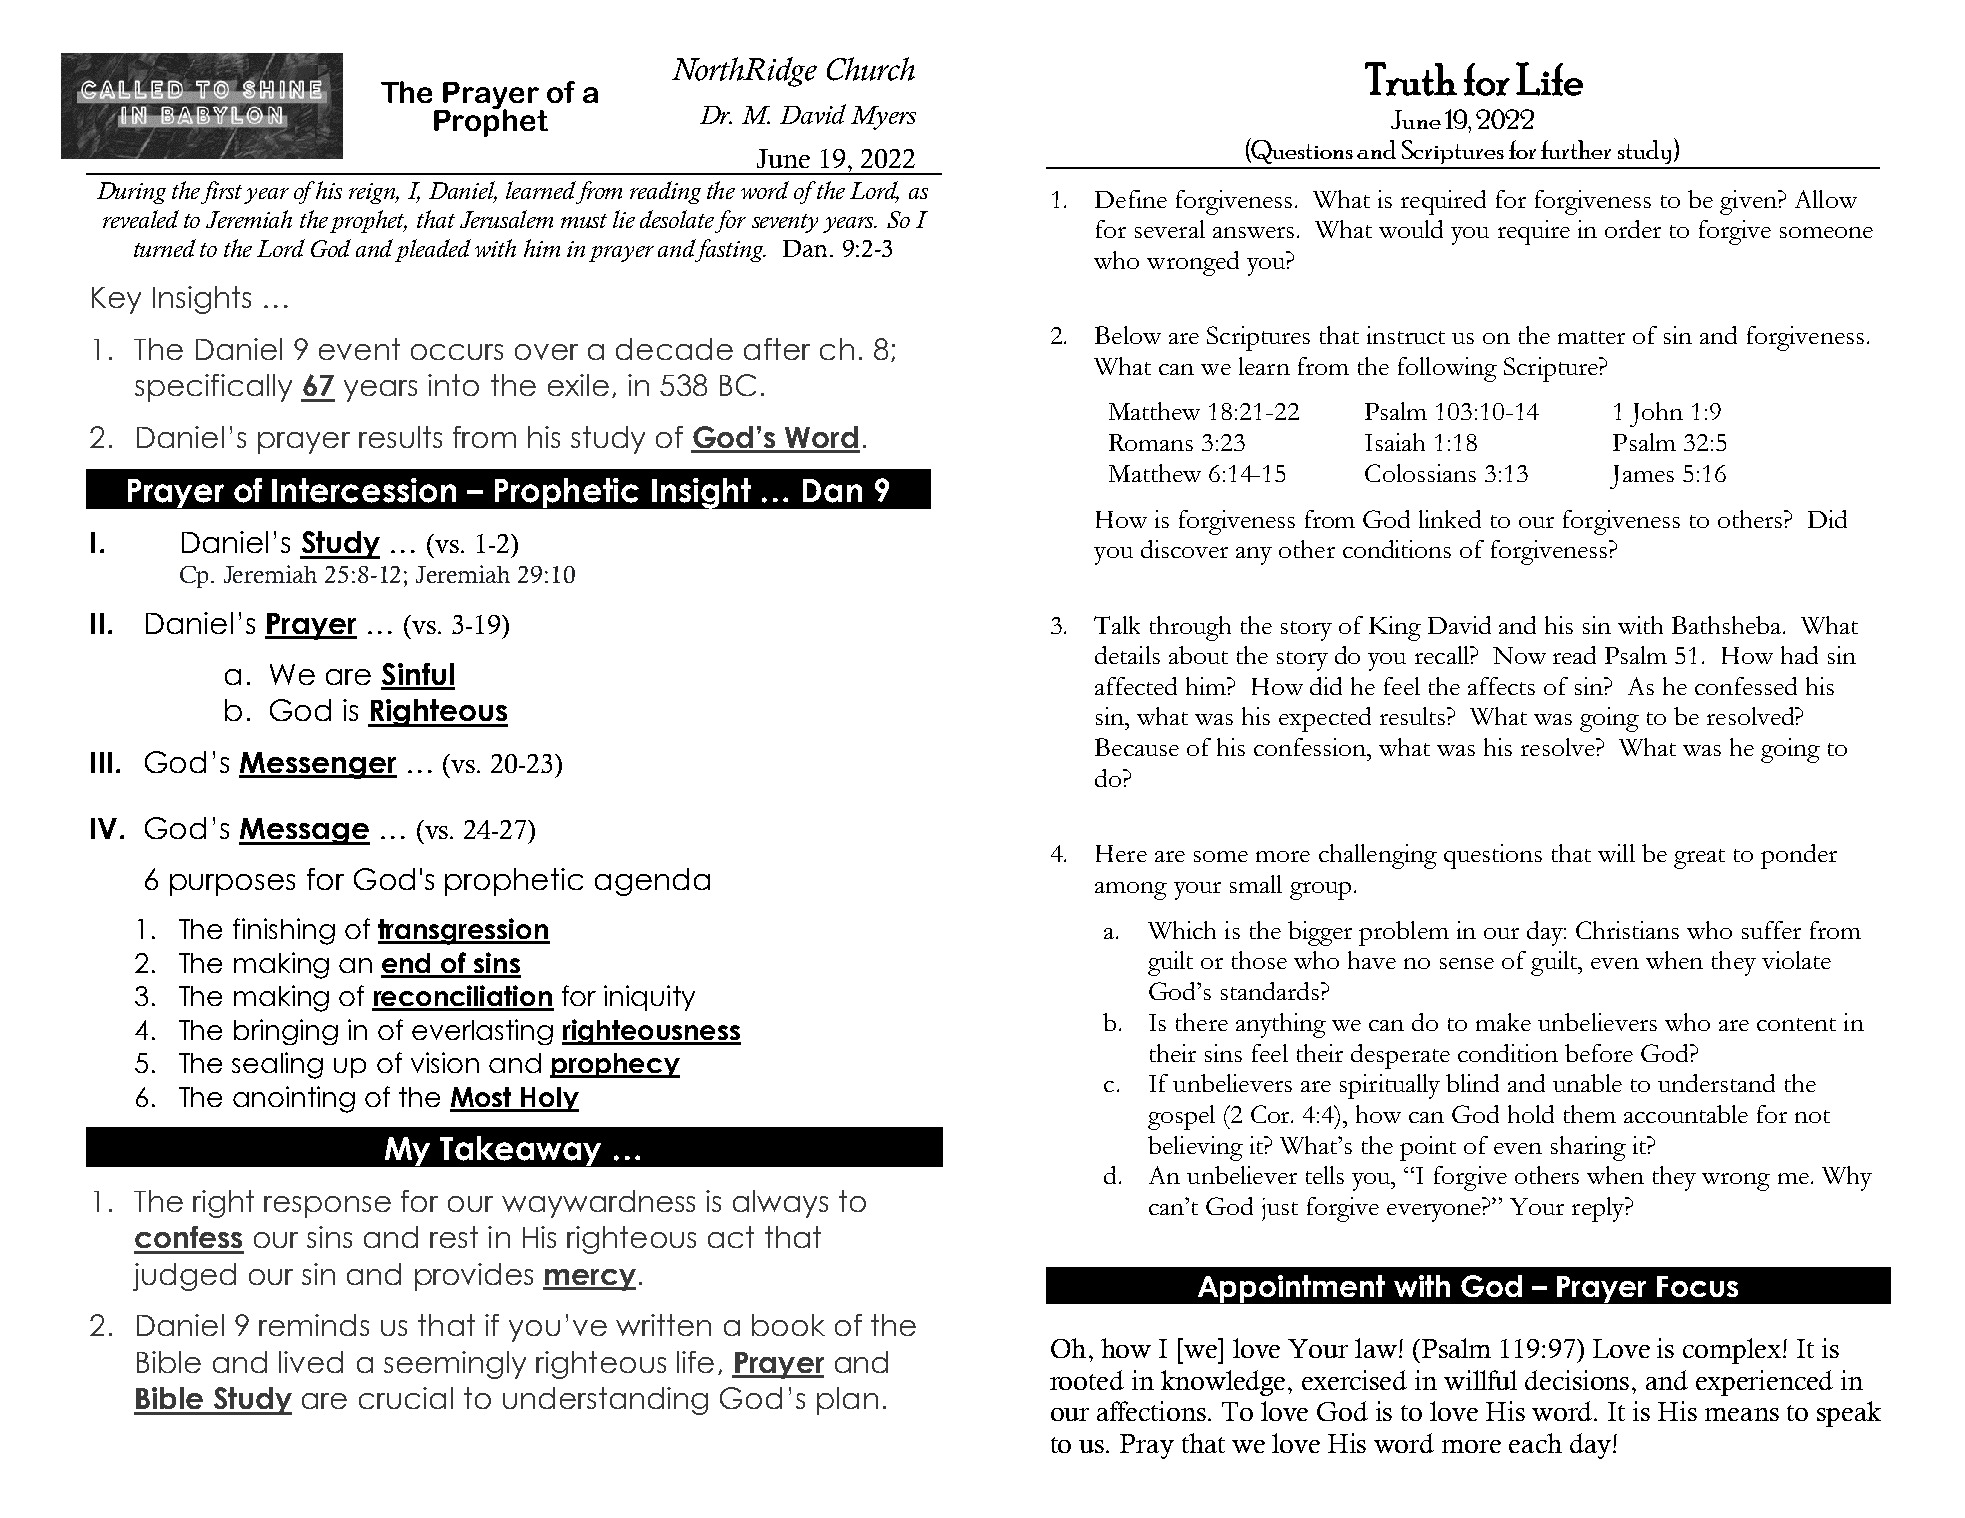 This screenshot has height=1518, width=1965. Describe the element at coordinates (1642, 477) in the screenshot. I see `James` at that location.
